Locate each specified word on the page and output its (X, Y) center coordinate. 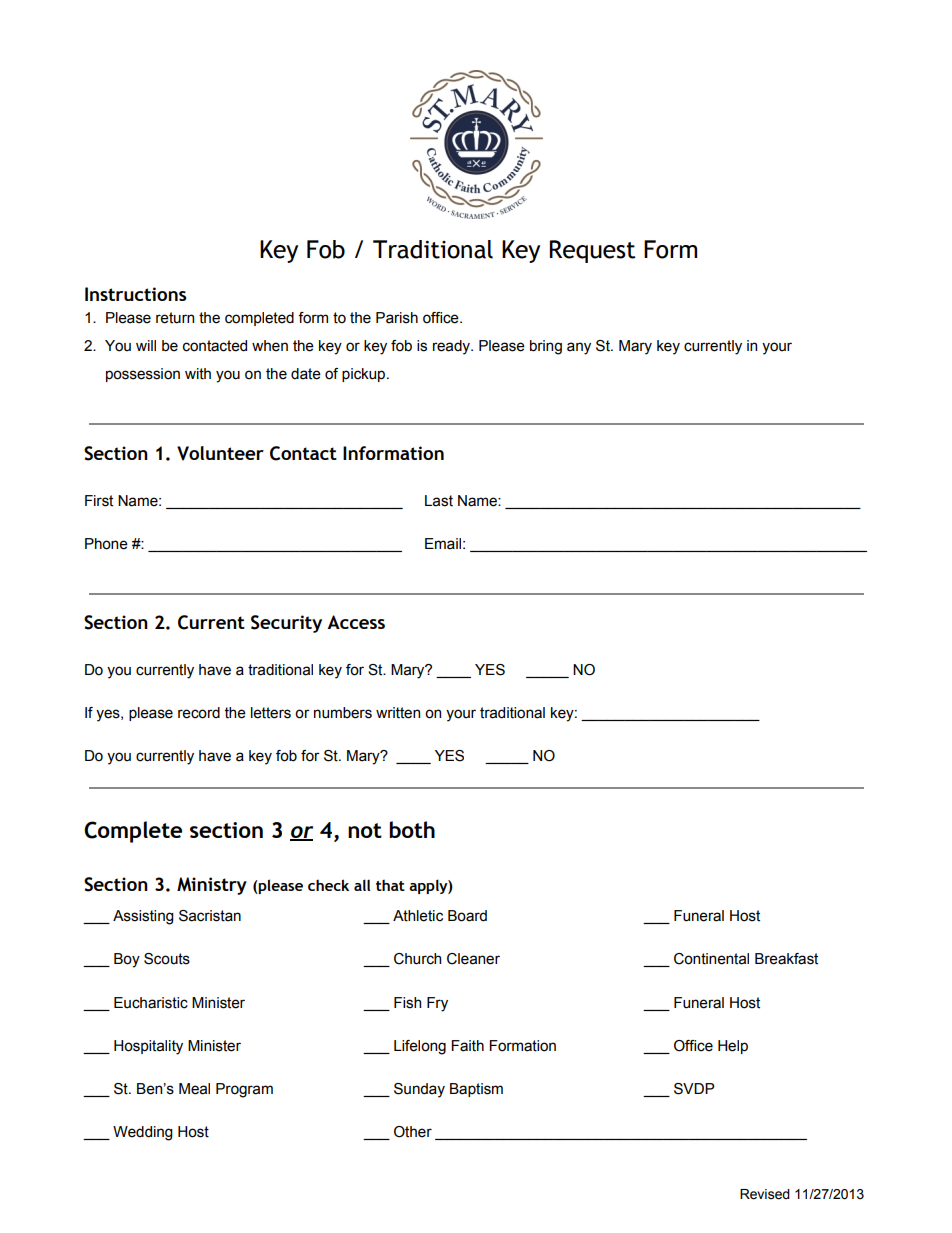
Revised (765, 1194)
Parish (397, 318)
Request (592, 251)
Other (413, 1132)
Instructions (136, 294)
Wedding (143, 1133)
